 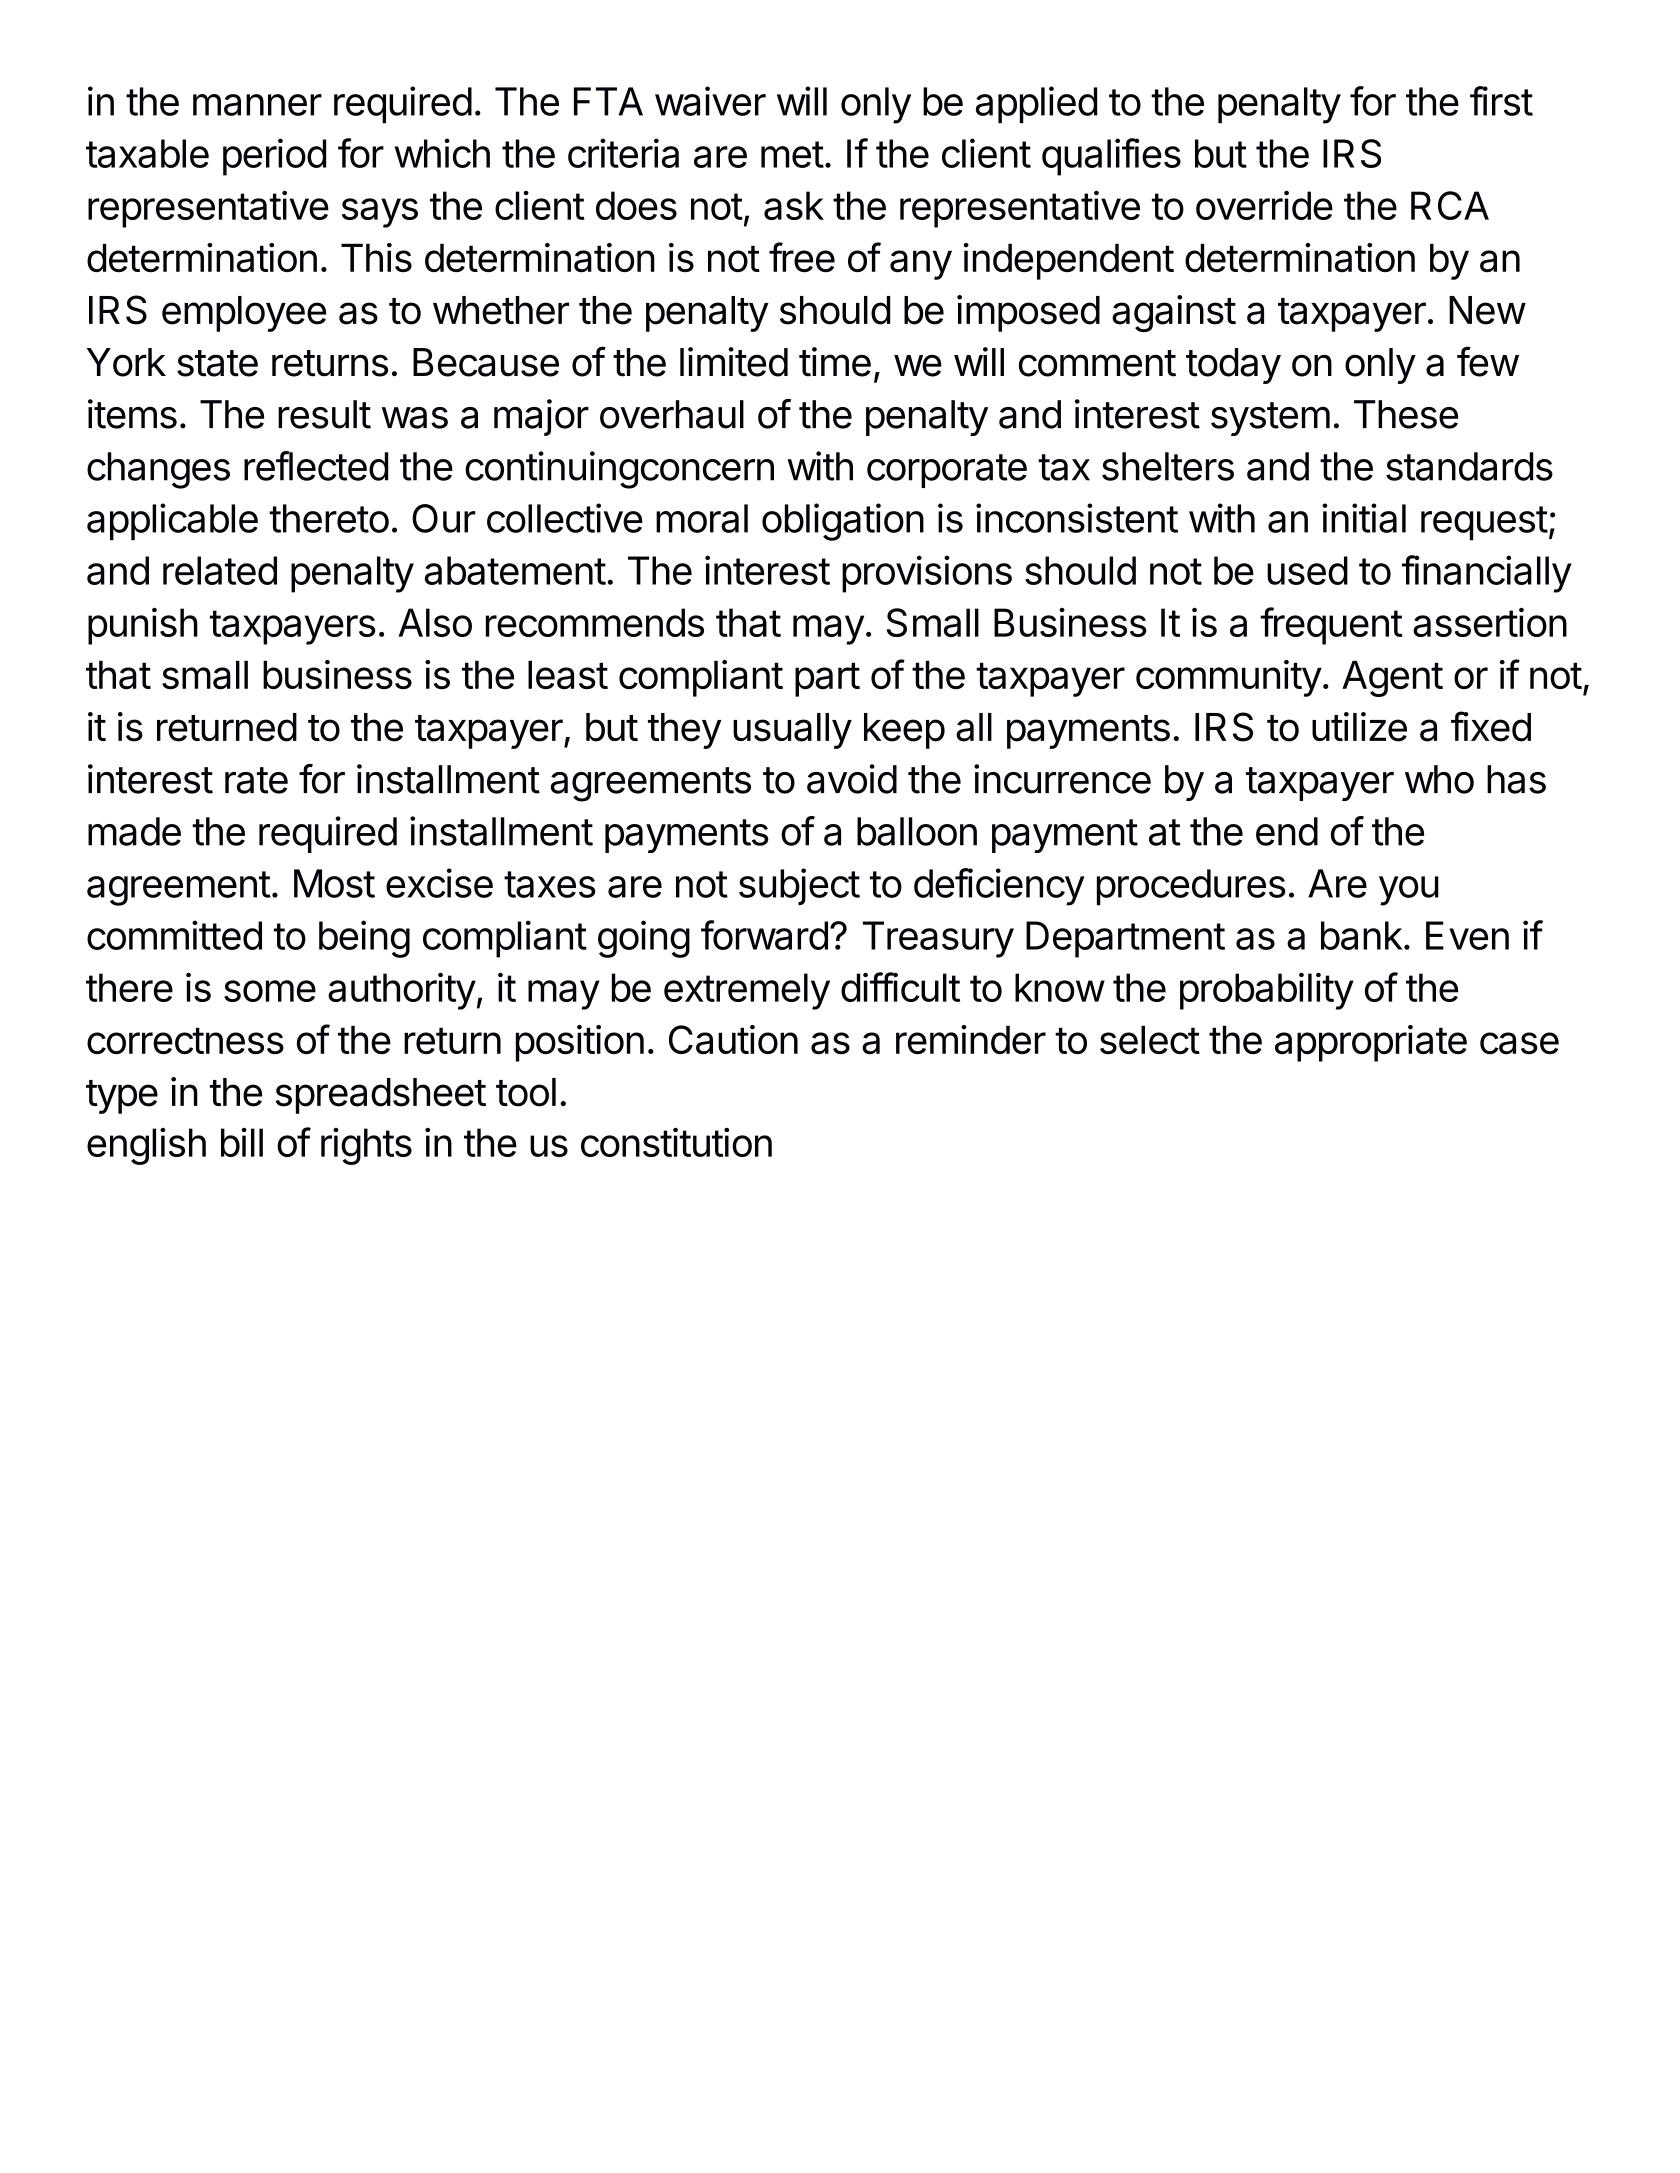 What do you see at coordinates (274, 157) in the page?
I see `period` at bounding box center [274, 157].
